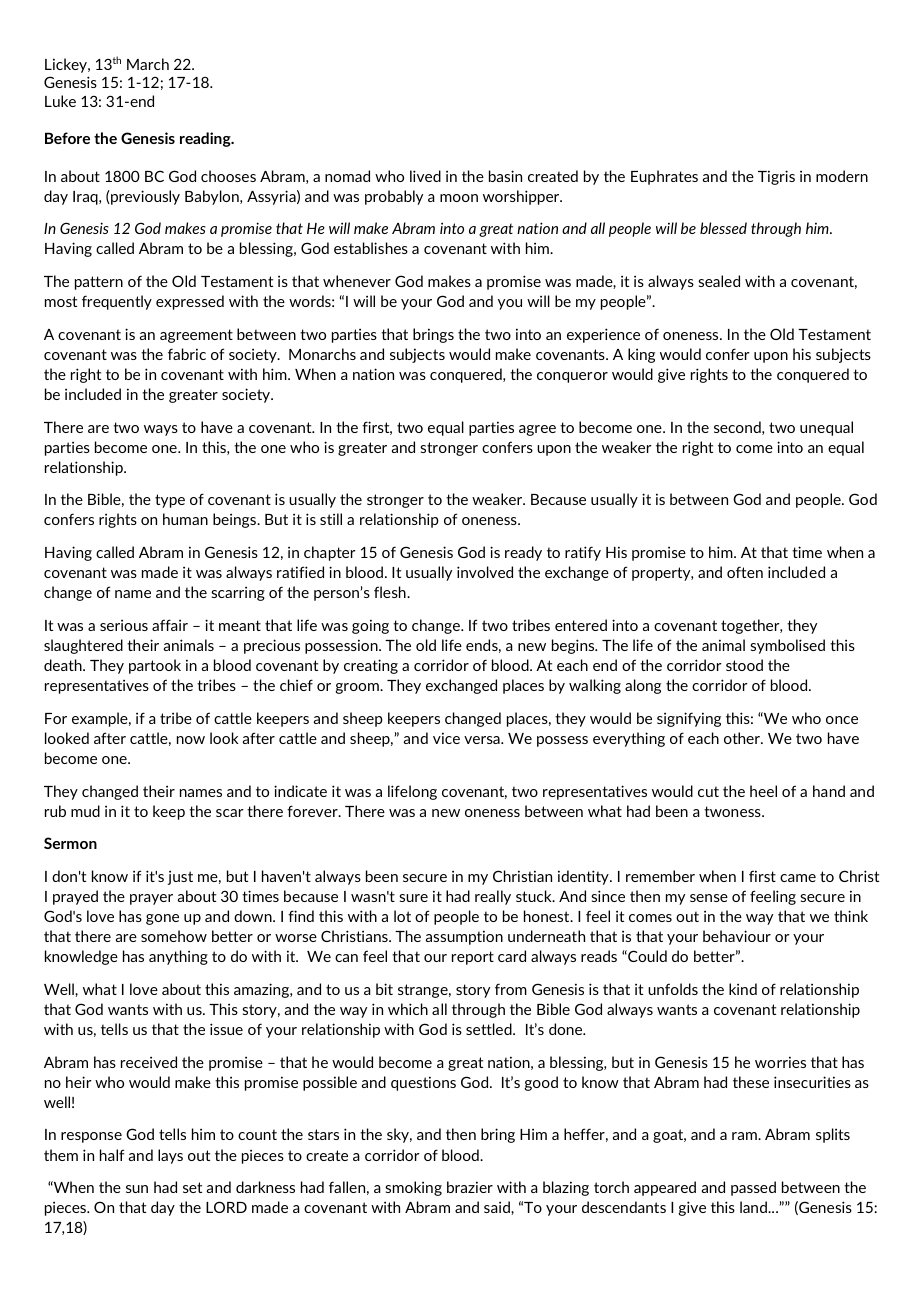  What do you see at coordinates (753, 1188) in the page?
I see `passed` at bounding box center [753, 1188].
